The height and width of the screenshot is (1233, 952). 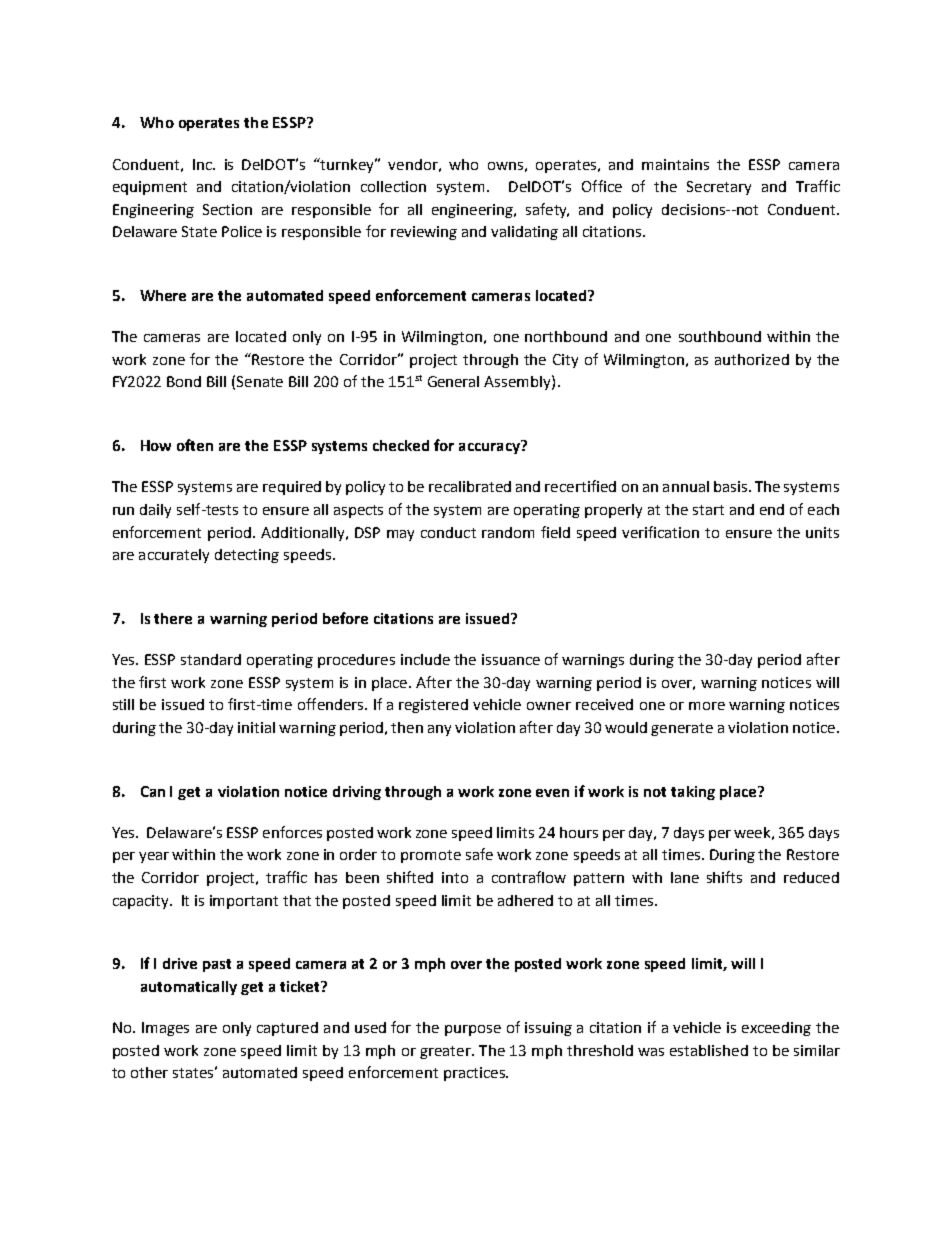 I want to click on shifts, so click(x=724, y=877).
